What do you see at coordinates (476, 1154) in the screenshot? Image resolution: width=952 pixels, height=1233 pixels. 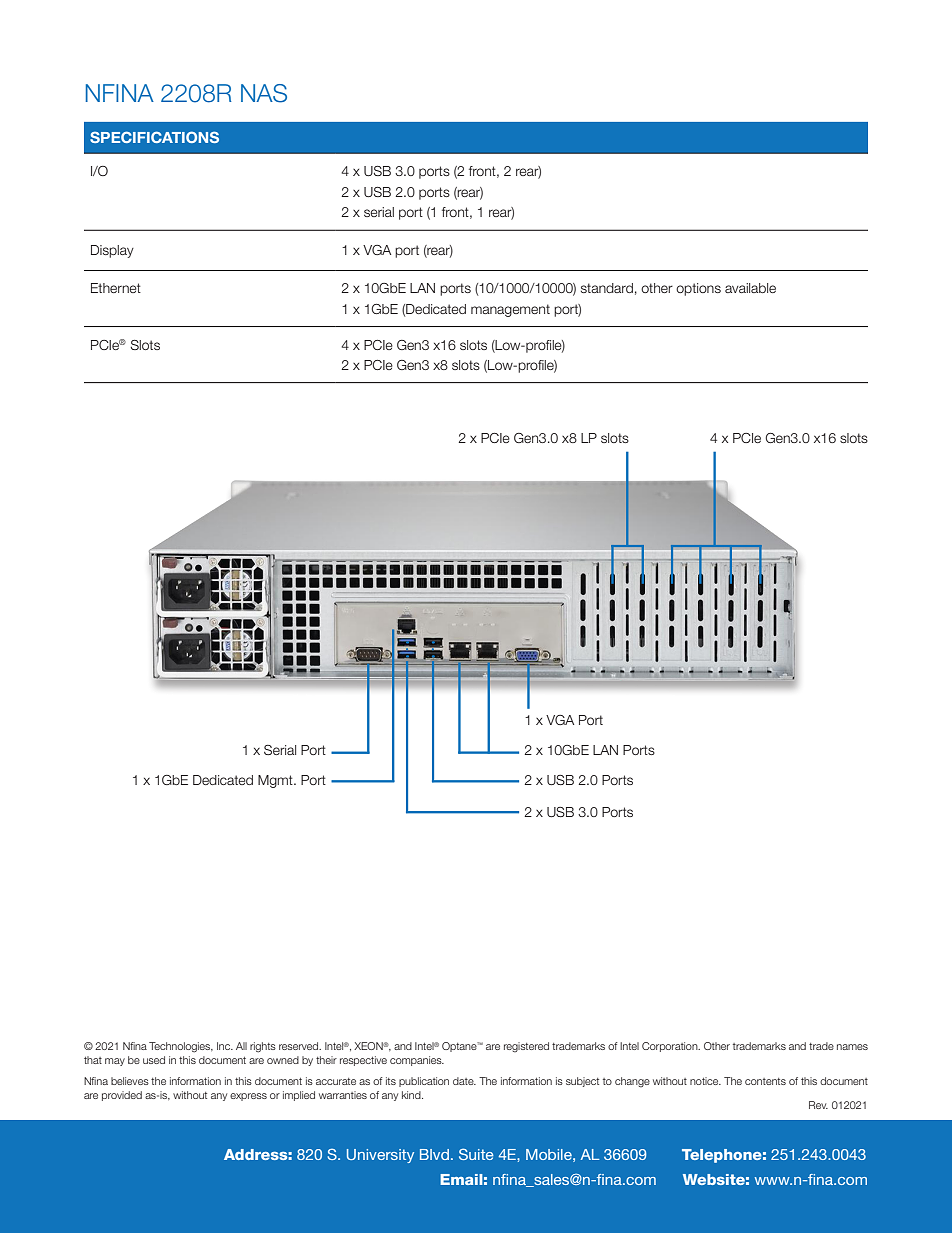 I see `Suite` at bounding box center [476, 1154].
